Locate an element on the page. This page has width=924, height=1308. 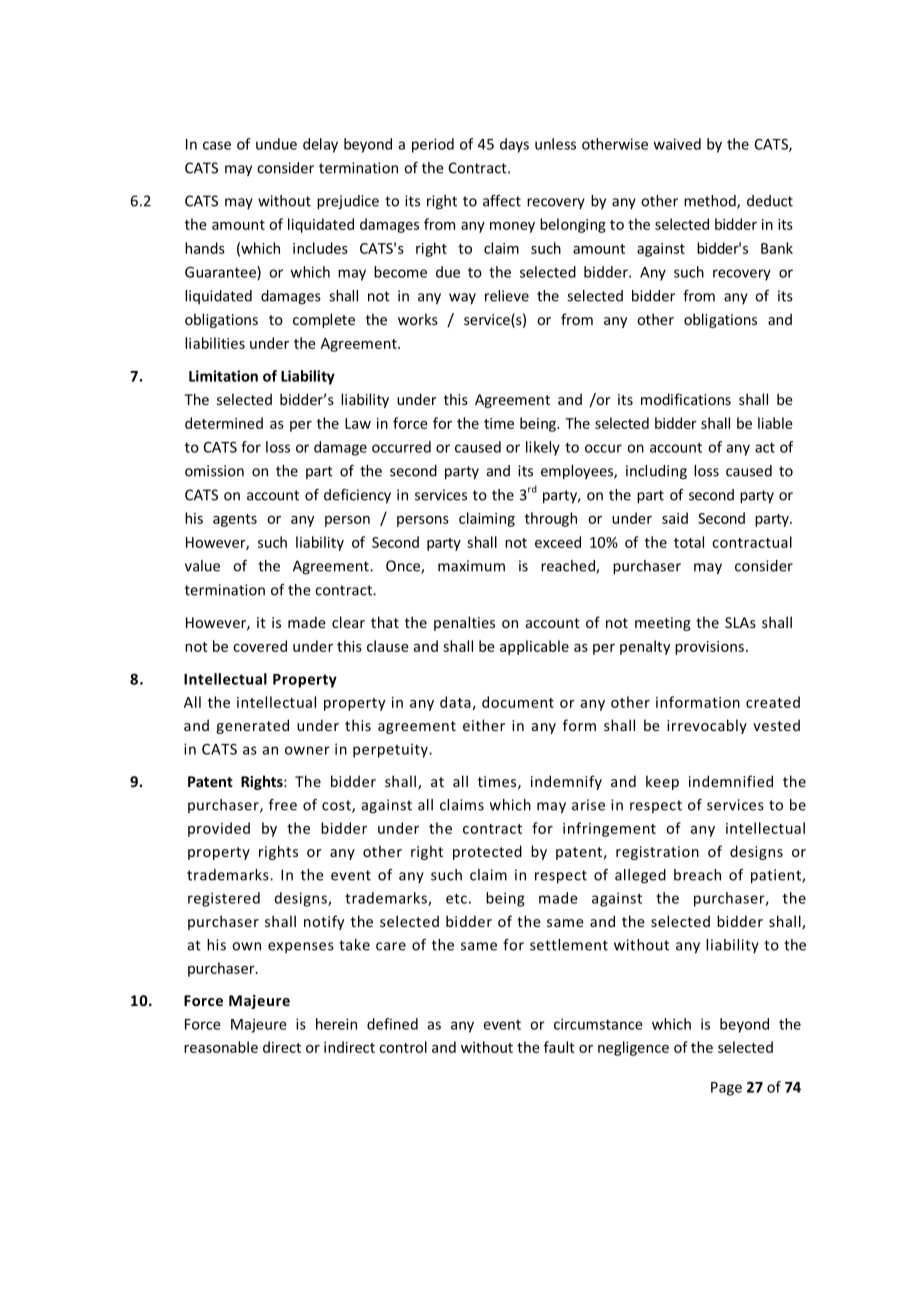
reasonable is located at coordinates (221, 1047).
